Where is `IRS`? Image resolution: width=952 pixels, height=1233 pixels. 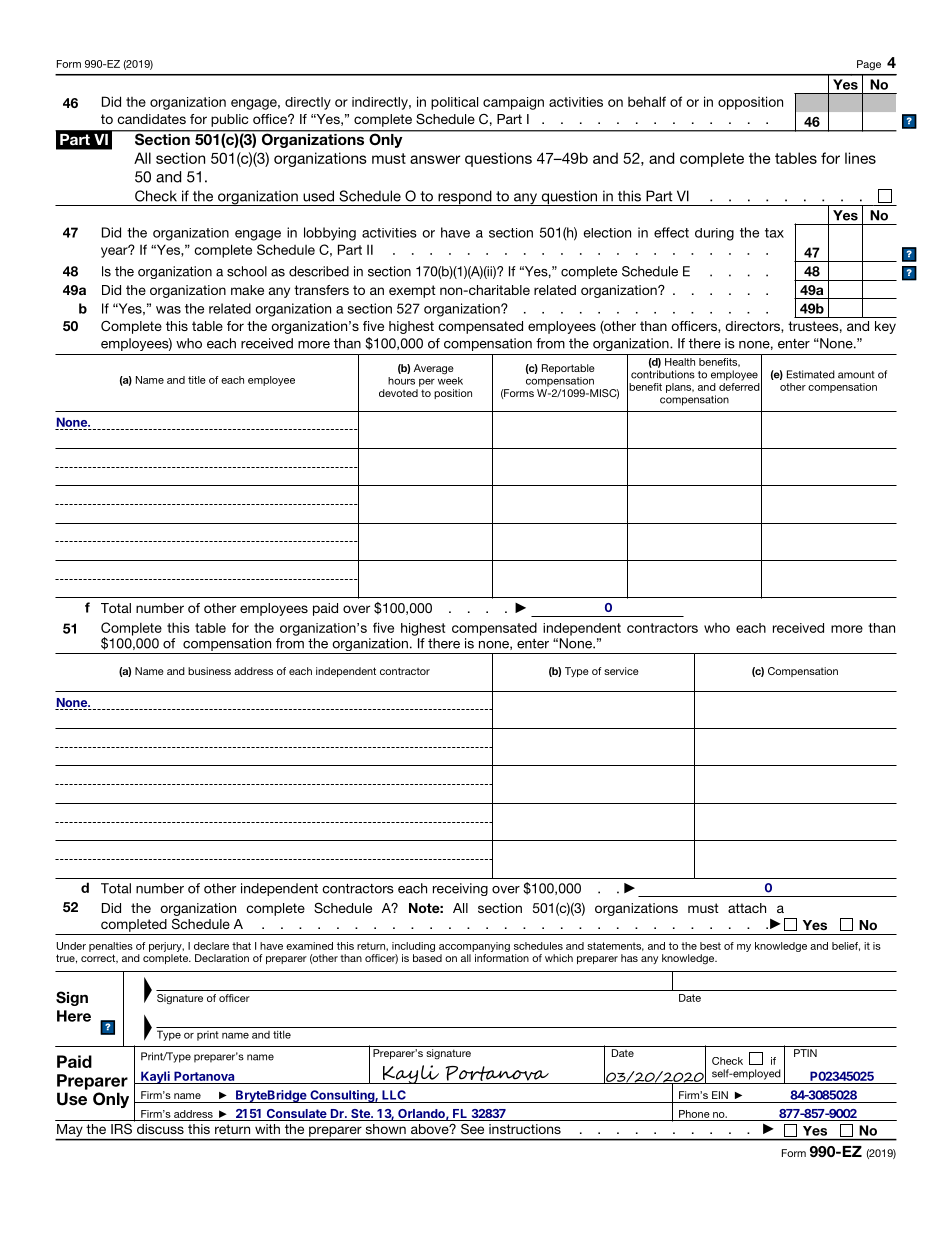
IRS is located at coordinates (121, 1129).
